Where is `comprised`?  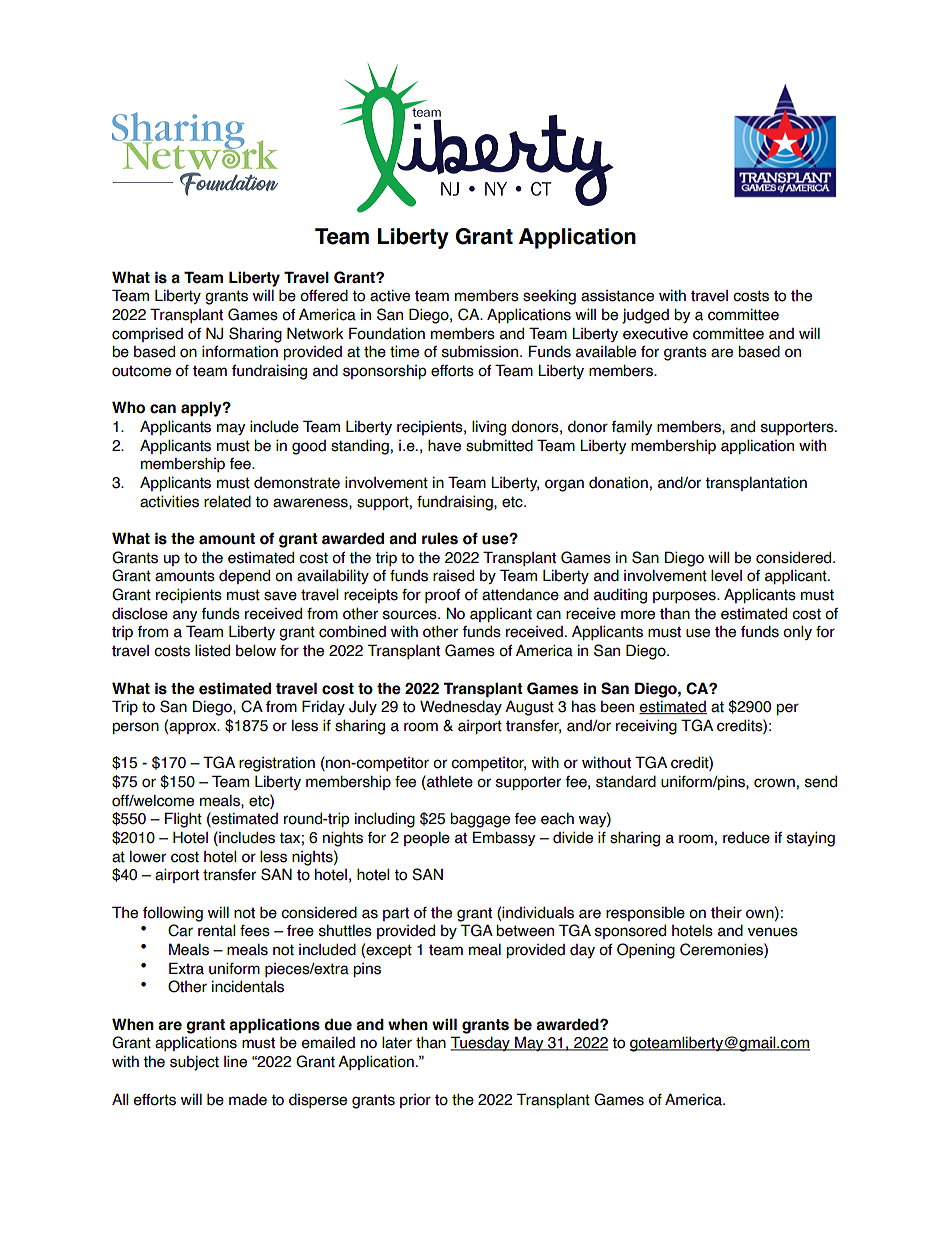
comprised is located at coordinates (147, 334).
